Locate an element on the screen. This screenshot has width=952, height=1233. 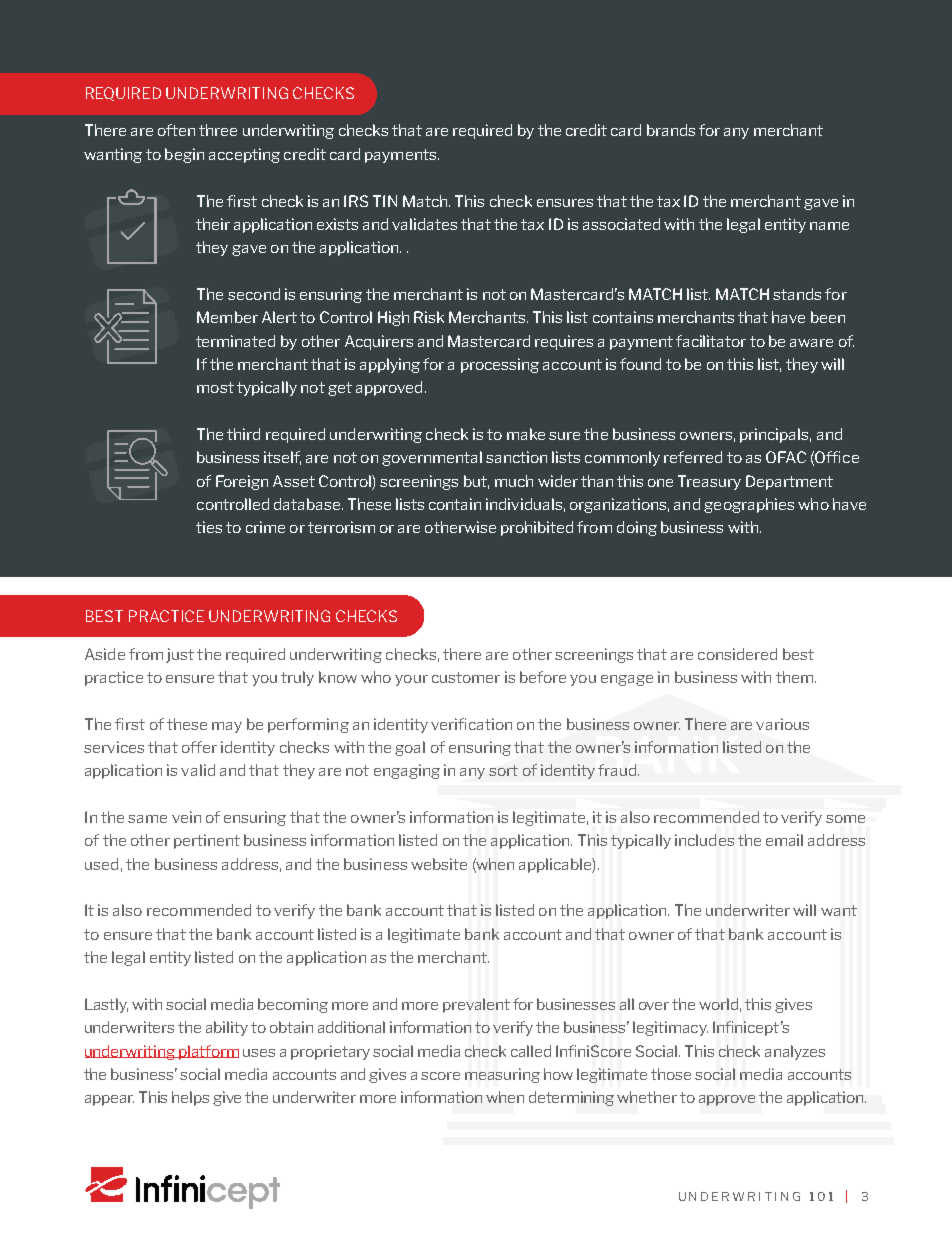
exists is located at coordinates (337, 224).
